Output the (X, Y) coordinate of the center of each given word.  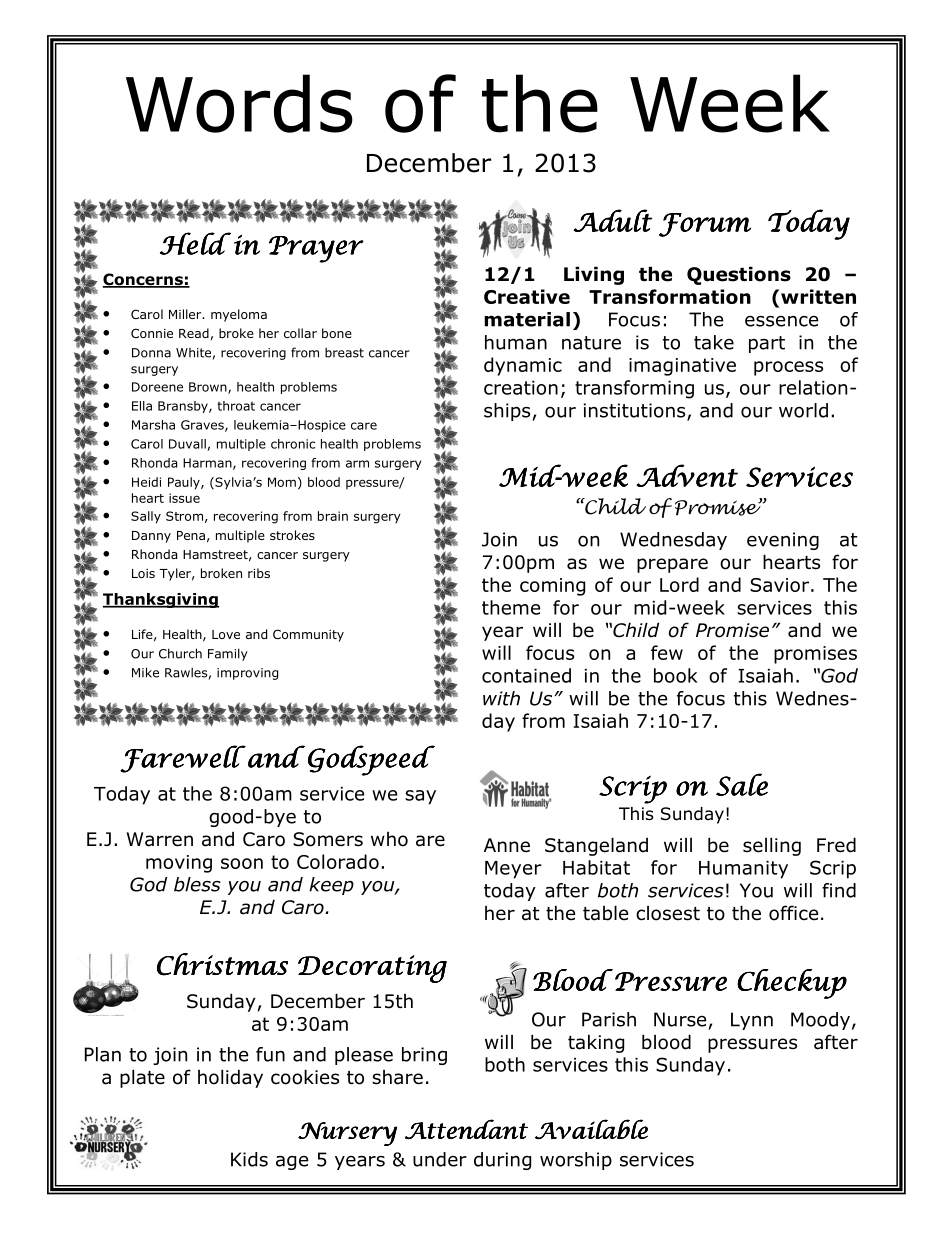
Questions (739, 275)
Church (180, 653)
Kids (249, 1159)
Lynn (752, 1021)
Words (239, 103)
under (440, 1159)
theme (511, 607)
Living (594, 275)
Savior (779, 585)
